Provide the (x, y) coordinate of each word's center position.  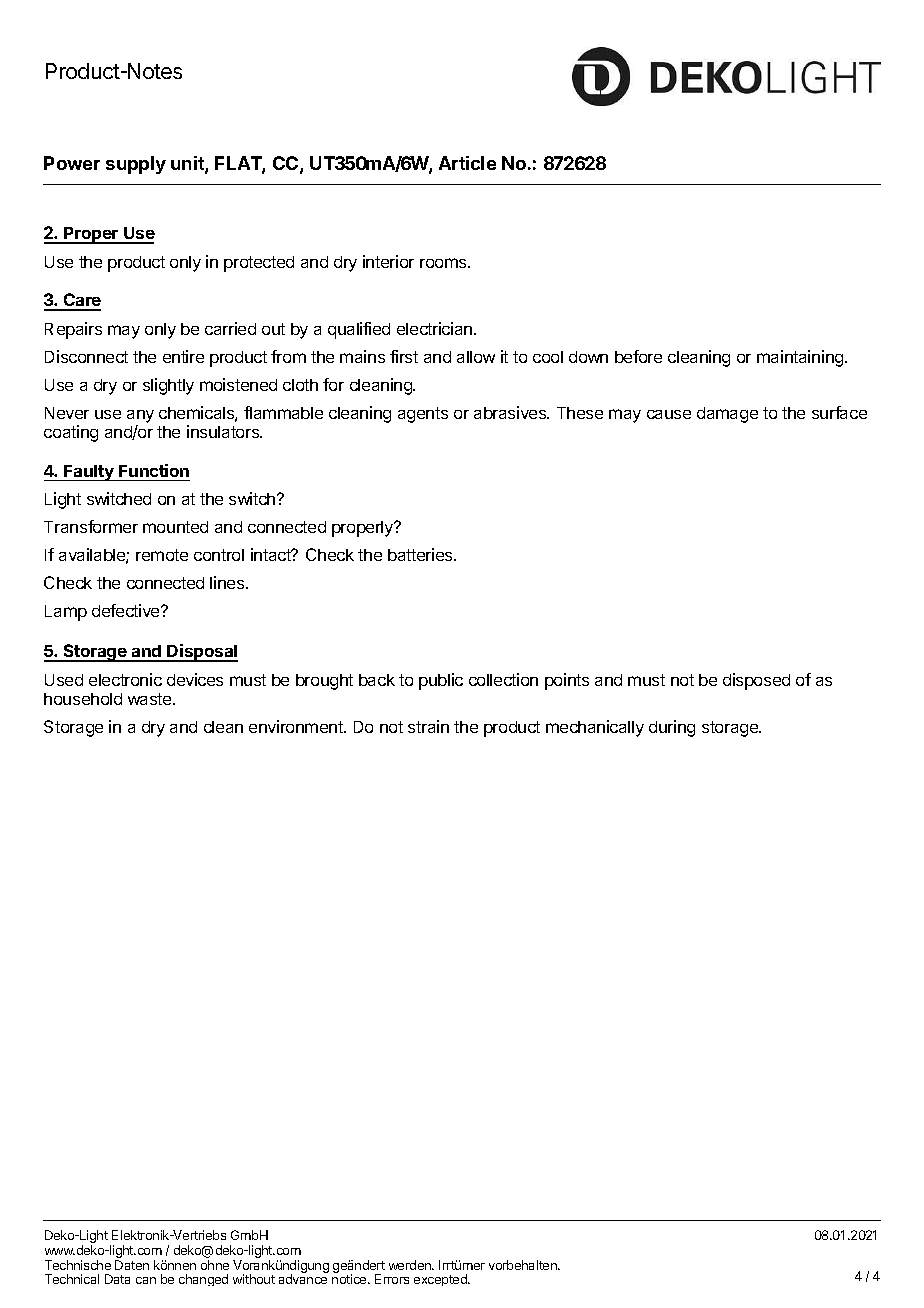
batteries (421, 554)
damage (727, 415)
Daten (132, 1265)
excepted (441, 1280)
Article (467, 163)
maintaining (801, 358)
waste (151, 699)
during (672, 728)
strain (428, 726)
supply (136, 165)
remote (162, 555)
